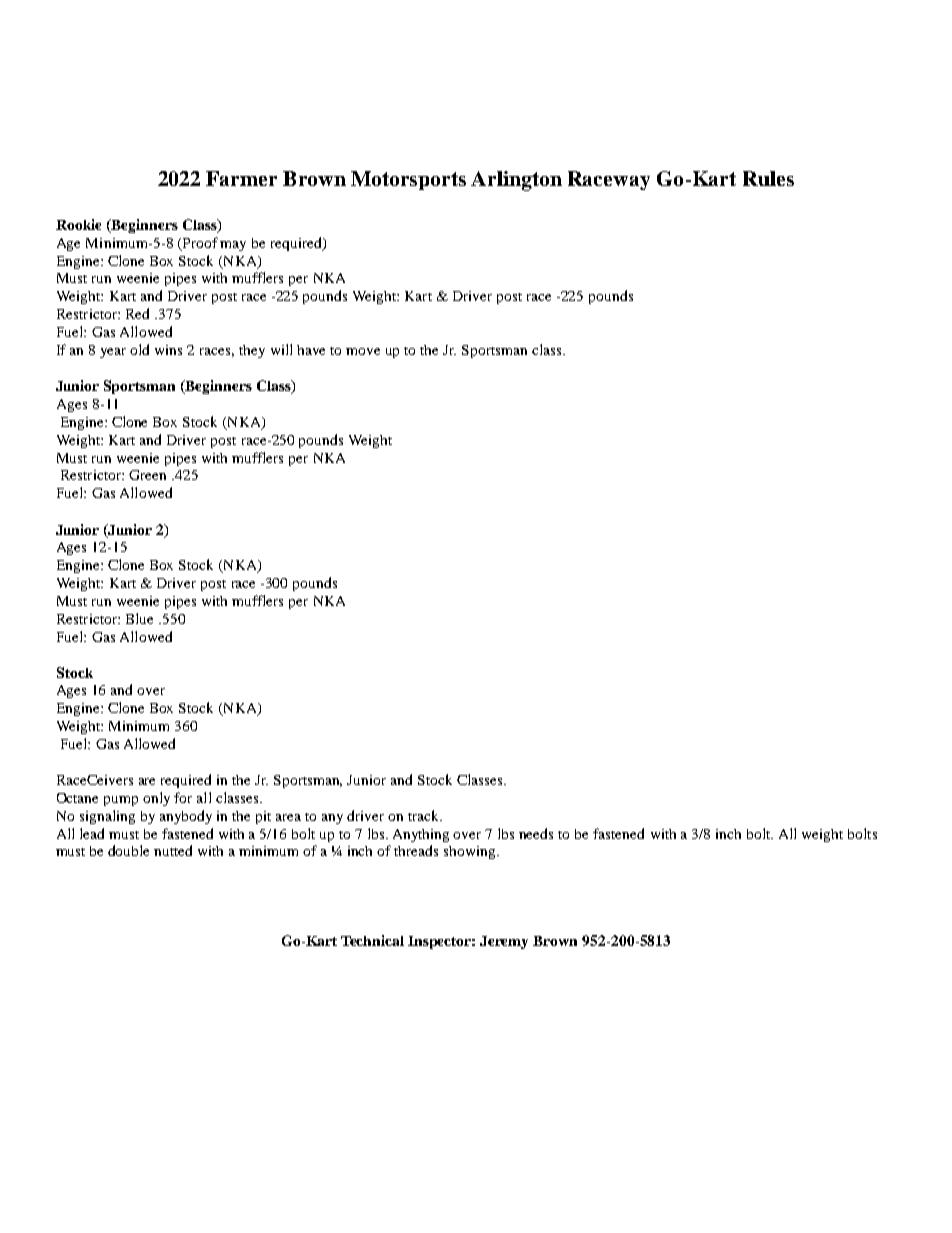 The height and width of the screenshot is (1233, 952). Describe the element at coordinates (156, 799) in the screenshot. I see `only` at that location.
